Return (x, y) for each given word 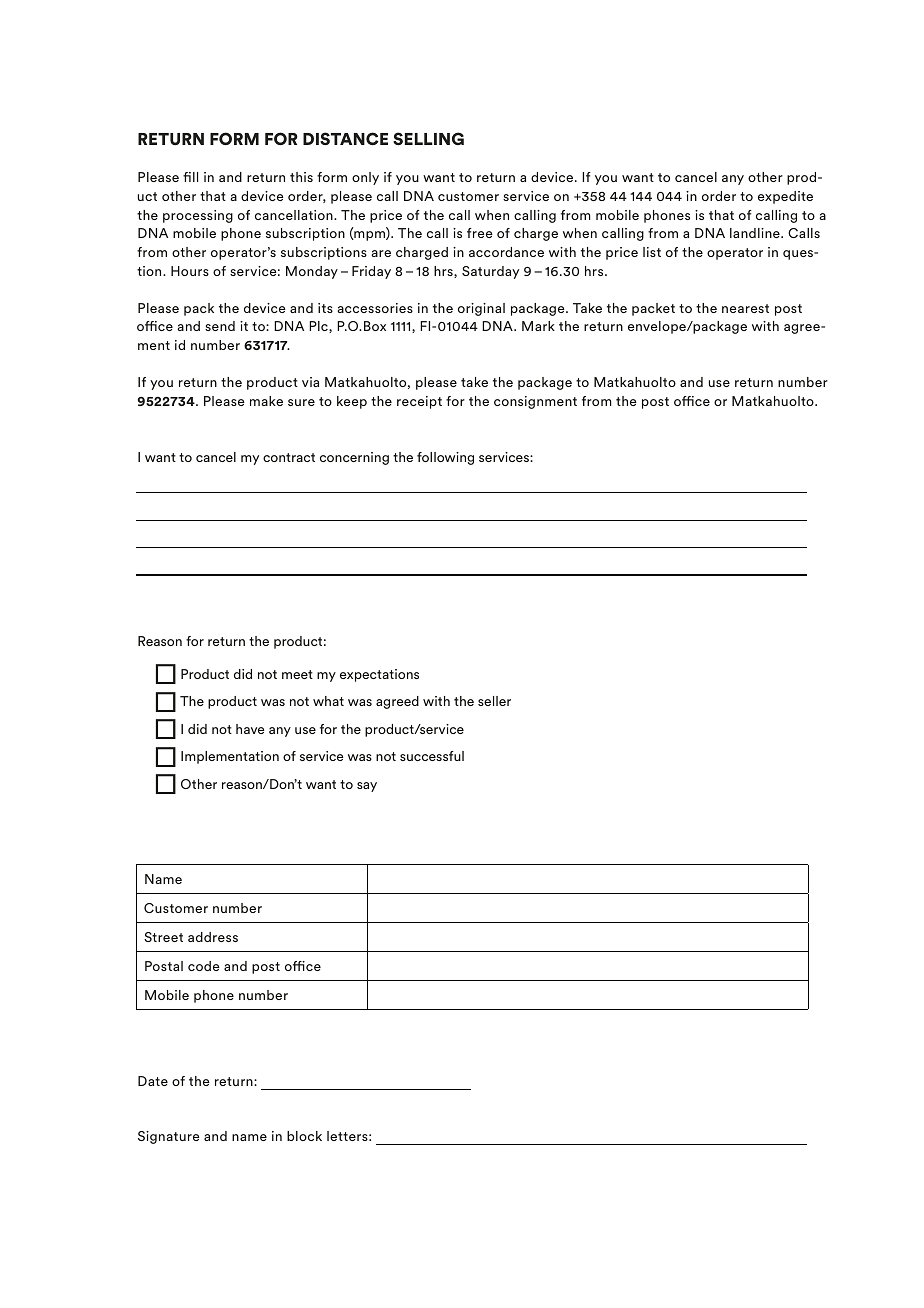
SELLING (428, 138)
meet (297, 674)
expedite (785, 197)
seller (494, 701)
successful (432, 756)
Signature (169, 1137)
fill (190, 177)
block (304, 1136)
